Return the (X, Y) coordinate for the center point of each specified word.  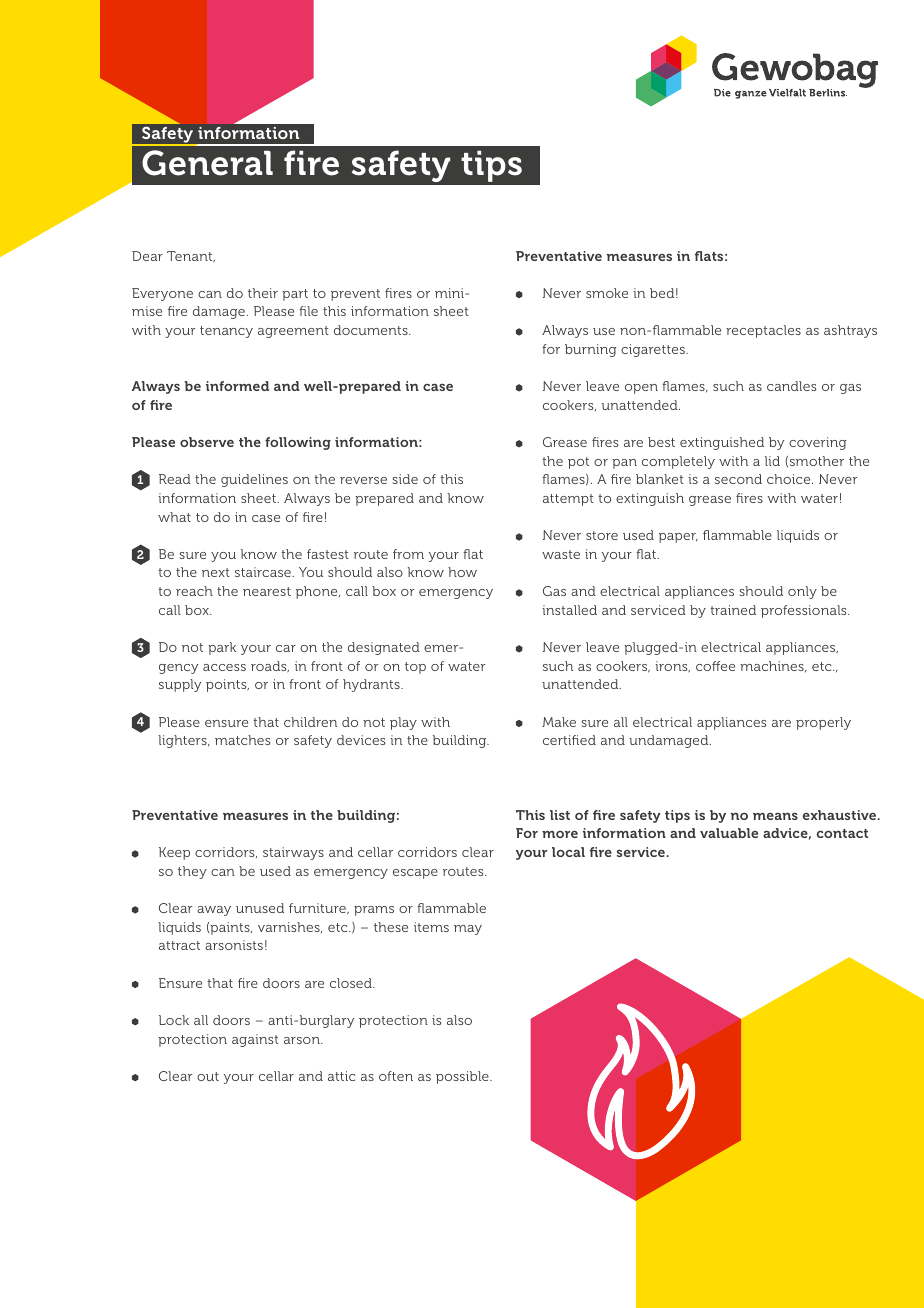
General (207, 163)
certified (569, 740)
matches (242, 740)
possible (463, 1077)
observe (207, 442)
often (396, 1076)
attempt (568, 500)
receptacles (763, 331)
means (775, 816)
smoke (607, 293)
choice (790, 479)
